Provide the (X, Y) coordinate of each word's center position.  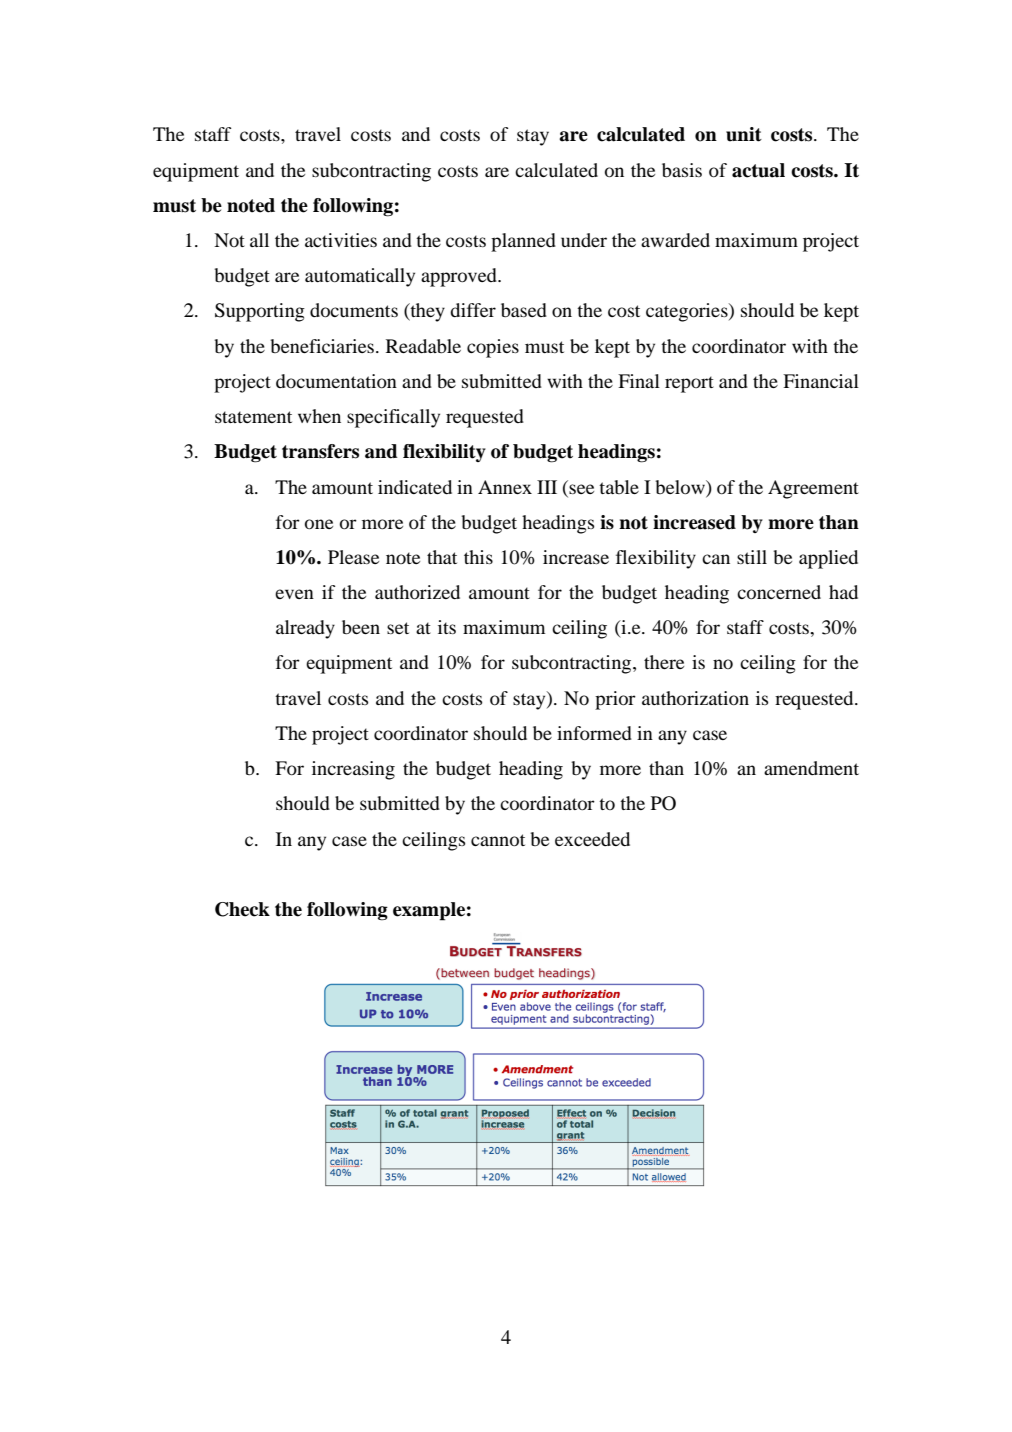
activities (341, 240)
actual (758, 170)
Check (242, 909)
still (752, 557)
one (319, 524)
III (547, 487)
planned (523, 242)
